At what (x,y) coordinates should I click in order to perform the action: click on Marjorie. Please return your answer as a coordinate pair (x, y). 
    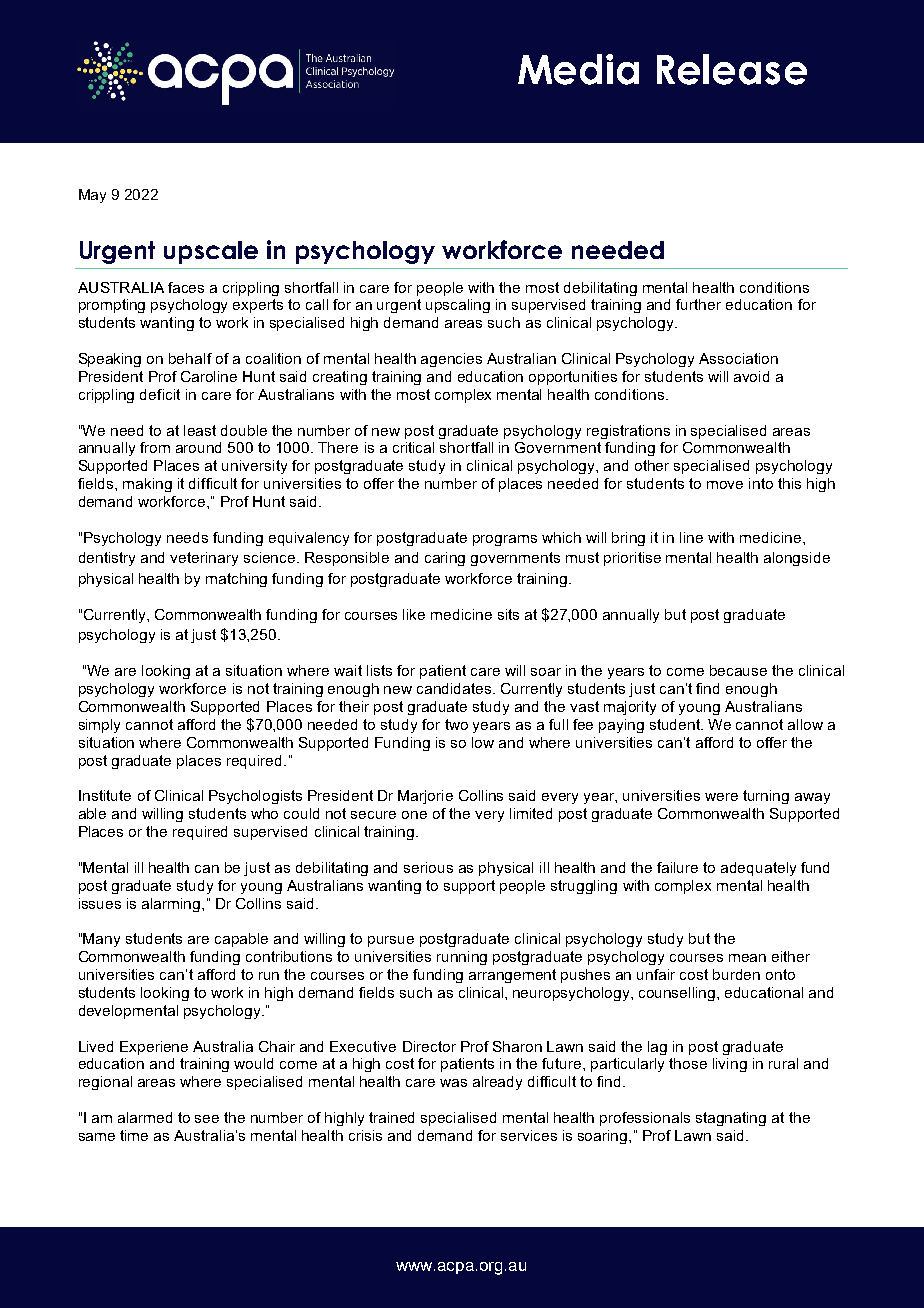
    Looking at the image, I should click on (425, 797).
